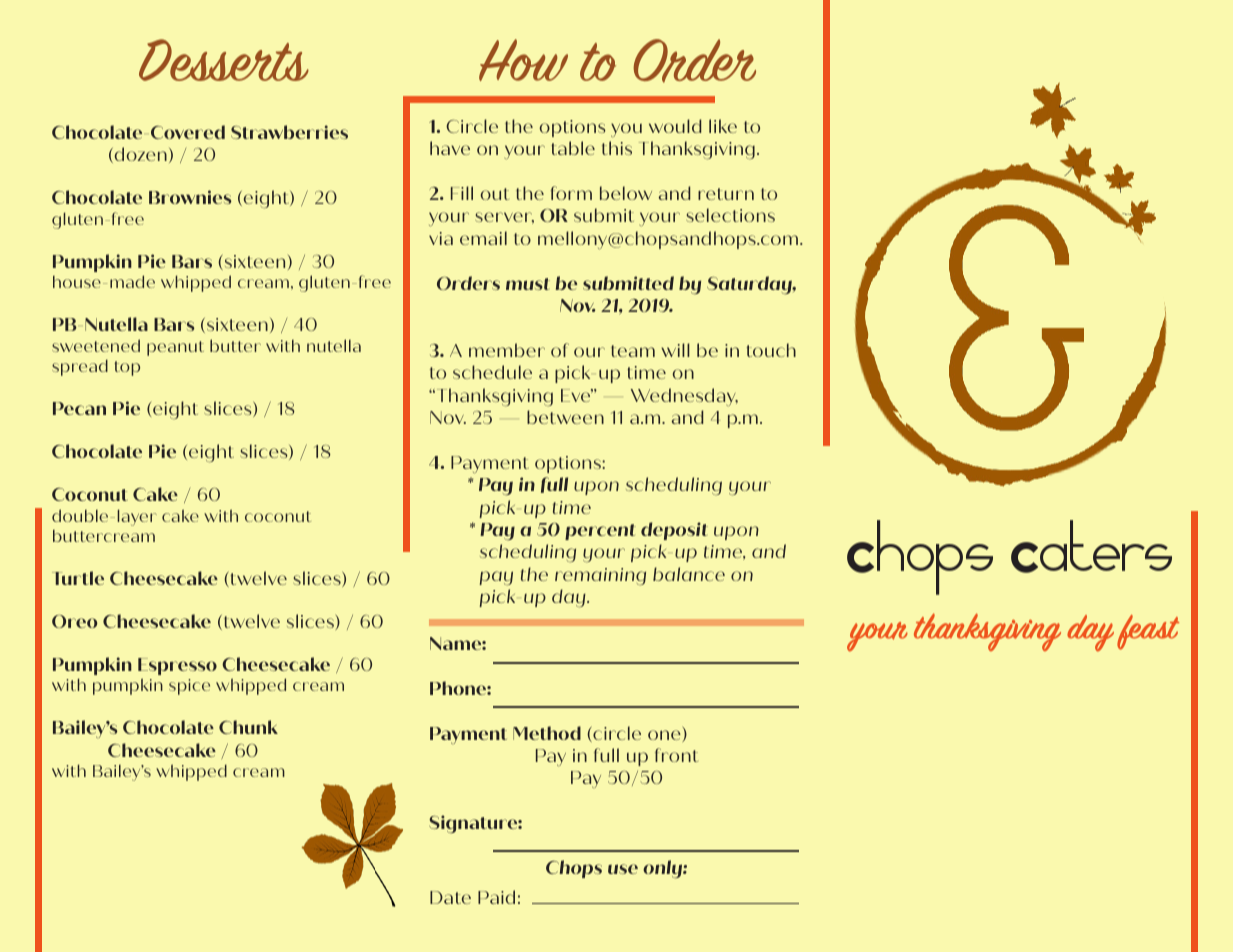 The height and width of the image is (952, 1233). Describe the element at coordinates (79, 408) in the image. I see `Pecan` at that location.
